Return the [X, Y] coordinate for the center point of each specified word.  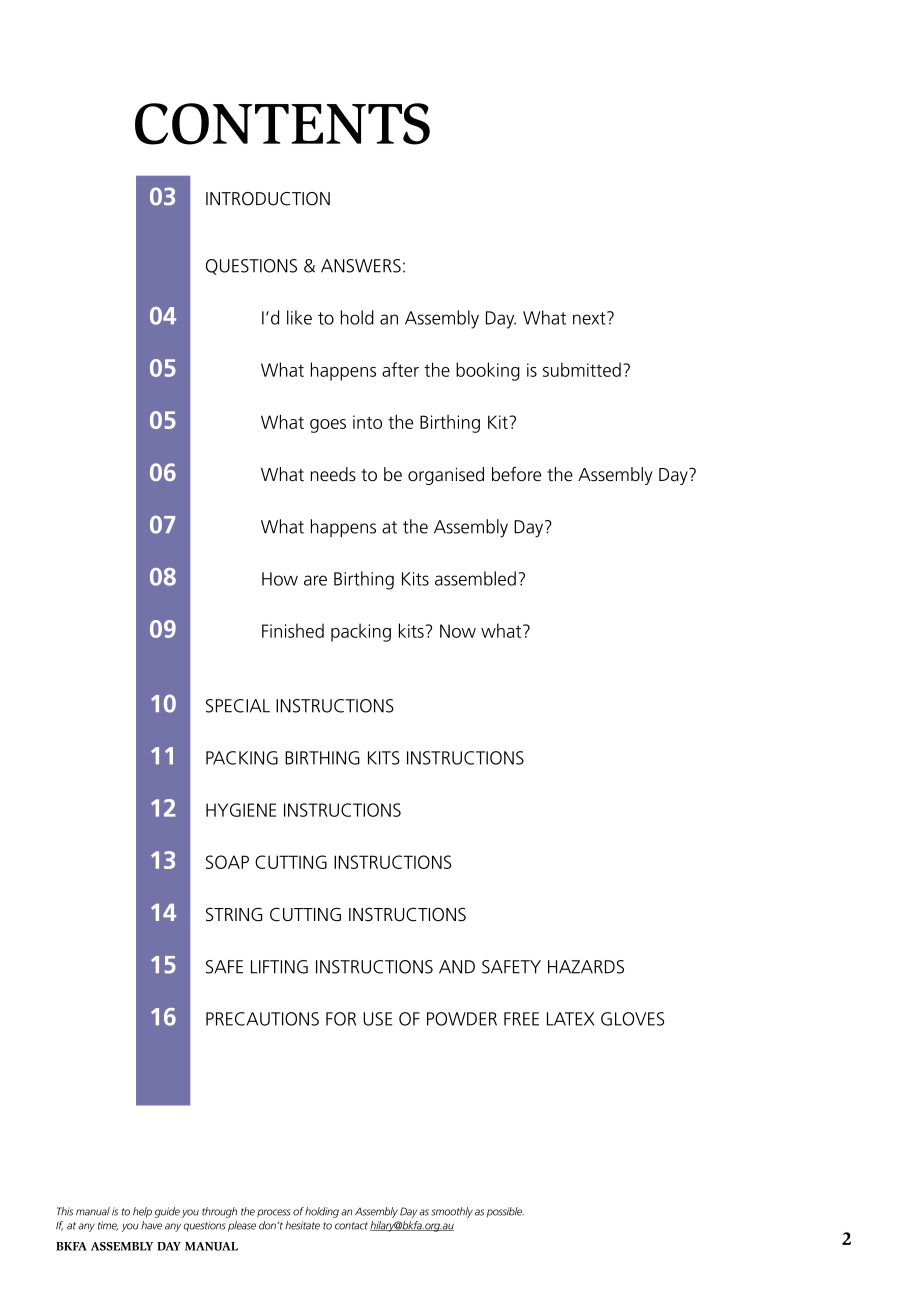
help [142, 1212]
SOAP [227, 862]
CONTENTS [282, 124]
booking [488, 371]
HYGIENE [241, 810]
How [280, 579]
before [516, 474]
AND [457, 967]
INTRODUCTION [268, 199]
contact [351, 1226]
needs [333, 474]
